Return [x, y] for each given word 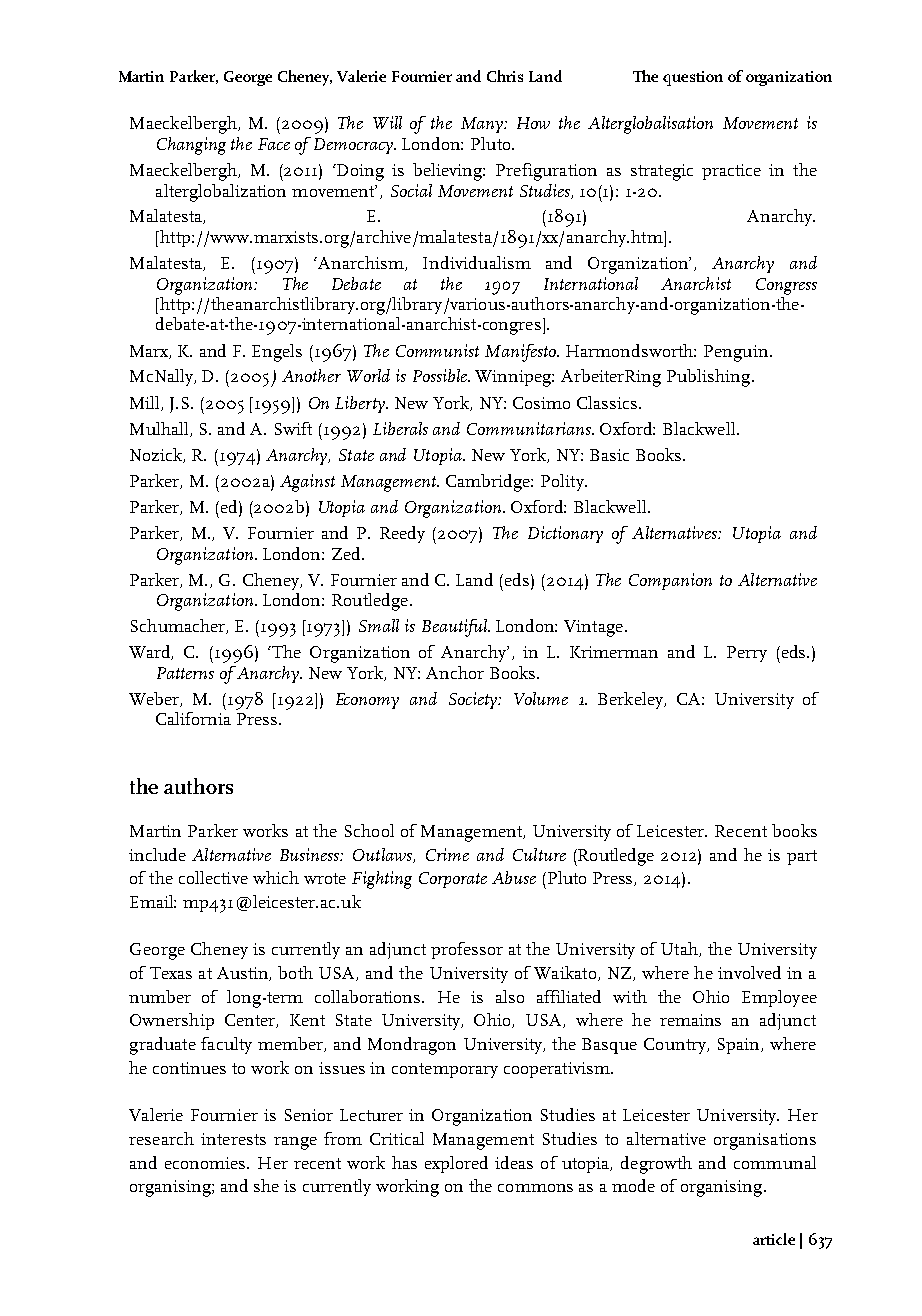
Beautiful [456, 628]
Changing [191, 146]
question [693, 78]
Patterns [185, 673]
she [266, 1185]
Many [483, 125]
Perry [747, 654]
